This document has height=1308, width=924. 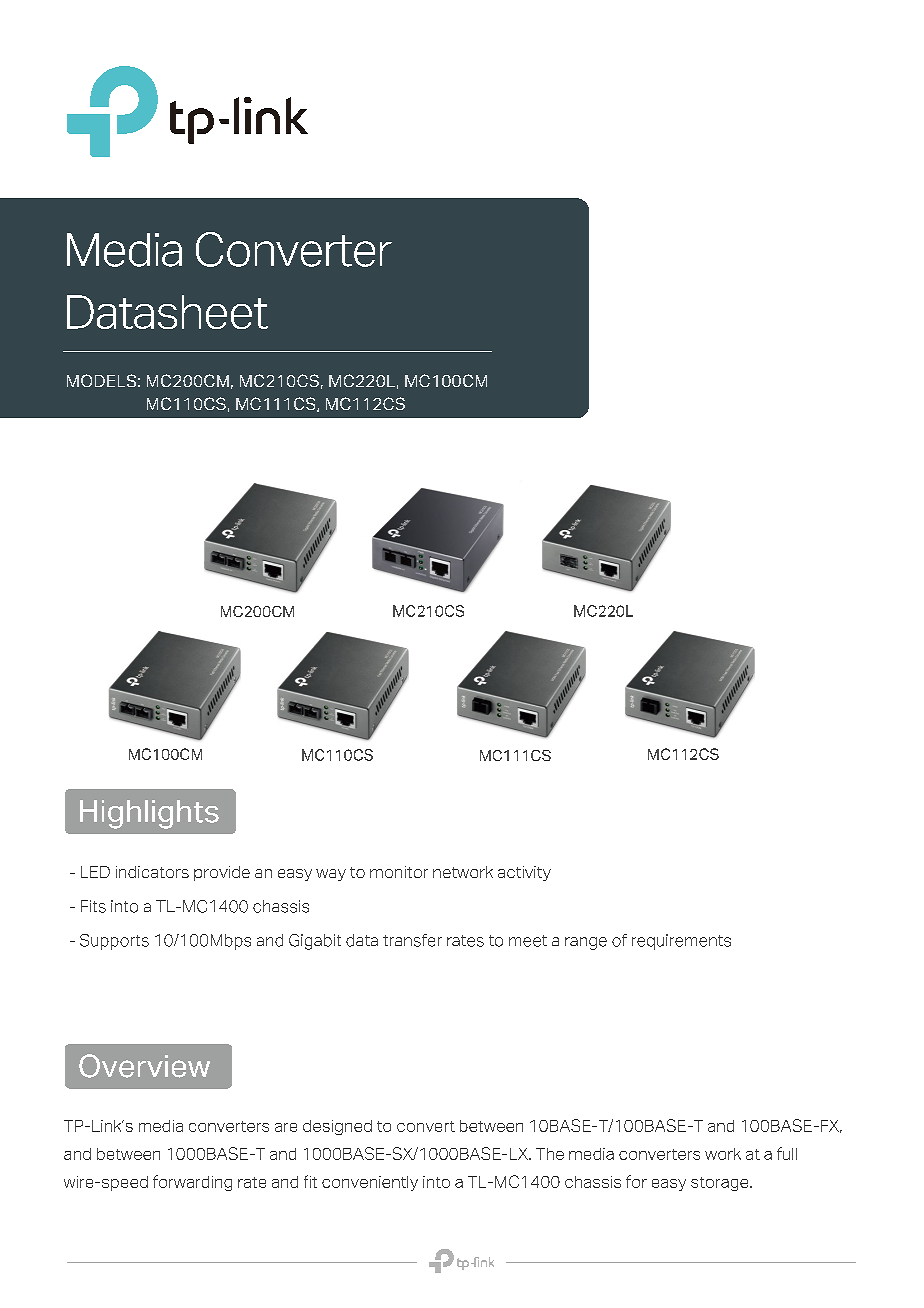 I want to click on meet, so click(x=528, y=941).
